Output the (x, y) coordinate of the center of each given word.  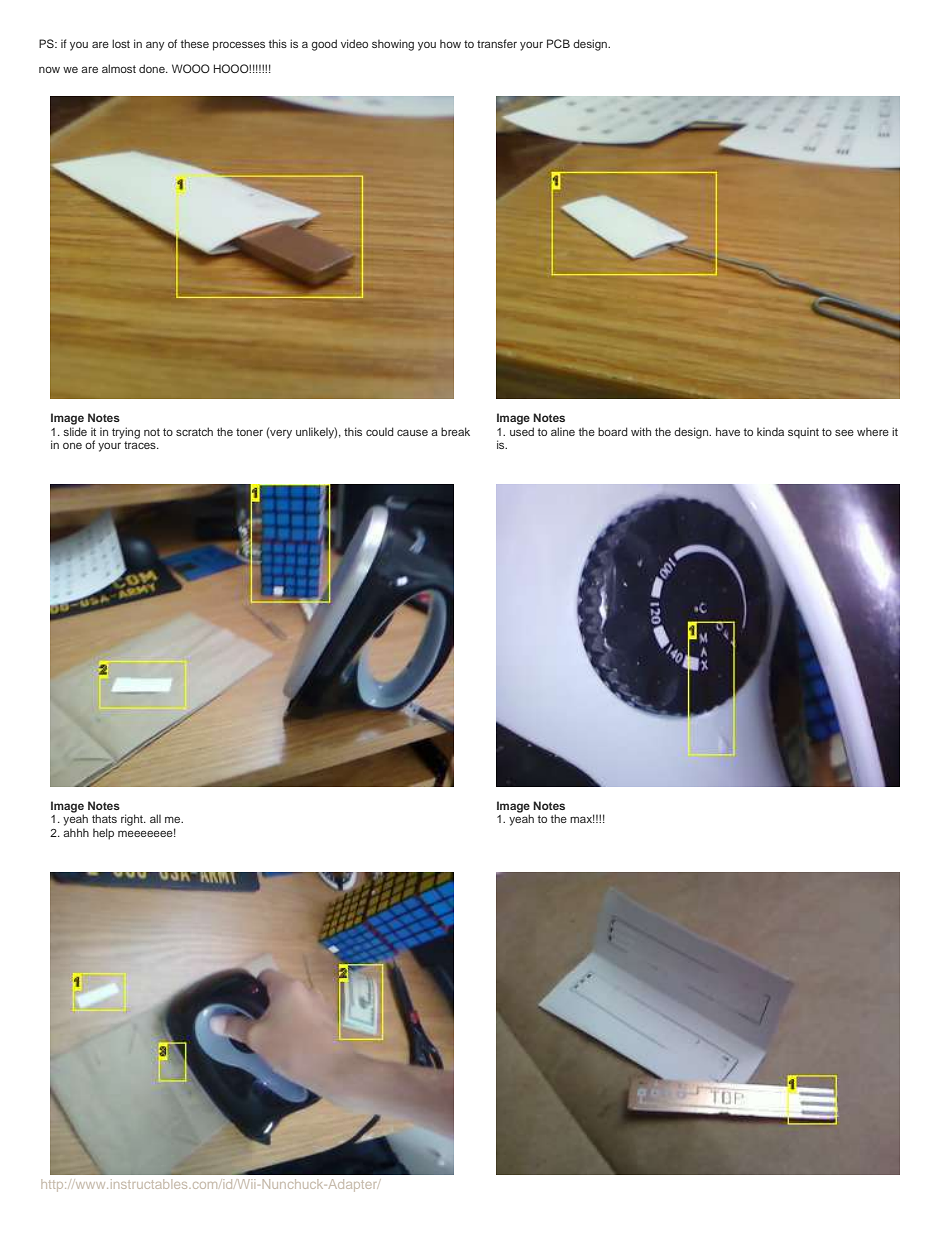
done (153, 68)
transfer (497, 43)
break (455, 431)
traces (141, 445)
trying (126, 433)
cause (412, 432)
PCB (558, 43)
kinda (770, 432)
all (155, 818)
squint (803, 433)
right (133, 820)
